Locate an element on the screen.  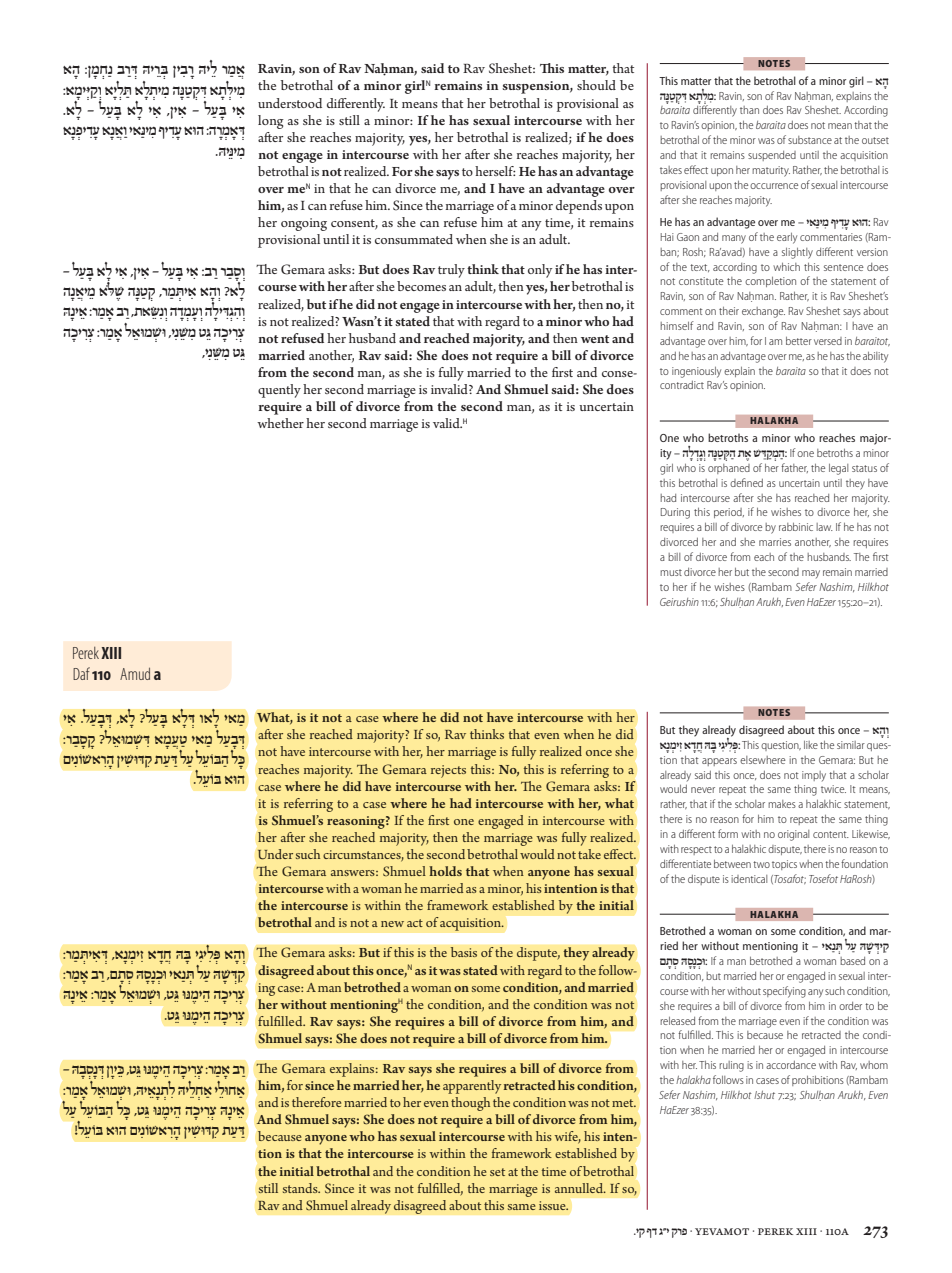
than is located at coordinates (749, 110).
